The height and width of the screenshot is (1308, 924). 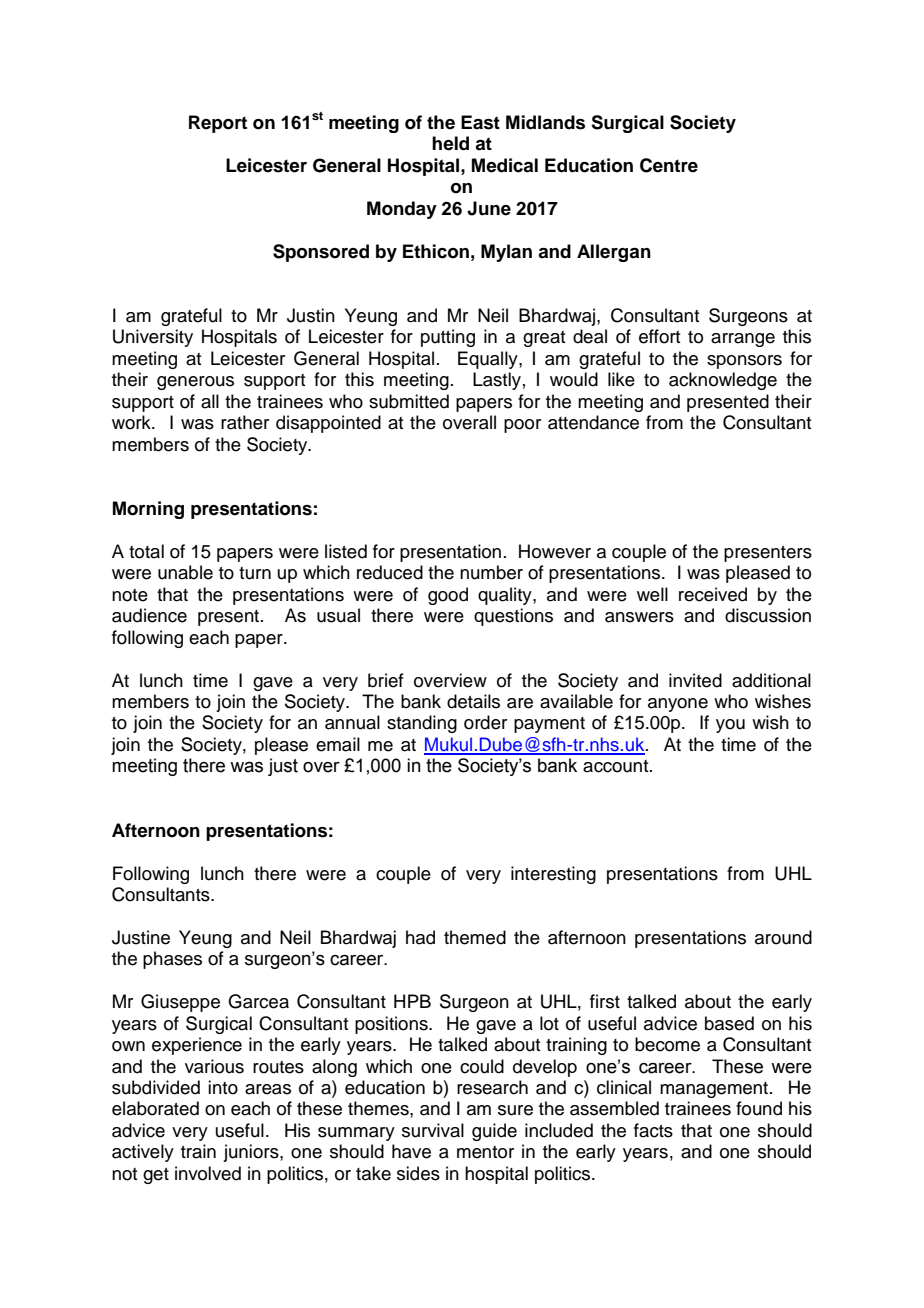 I want to click on acknowledge, so click(x=723, y=381).
